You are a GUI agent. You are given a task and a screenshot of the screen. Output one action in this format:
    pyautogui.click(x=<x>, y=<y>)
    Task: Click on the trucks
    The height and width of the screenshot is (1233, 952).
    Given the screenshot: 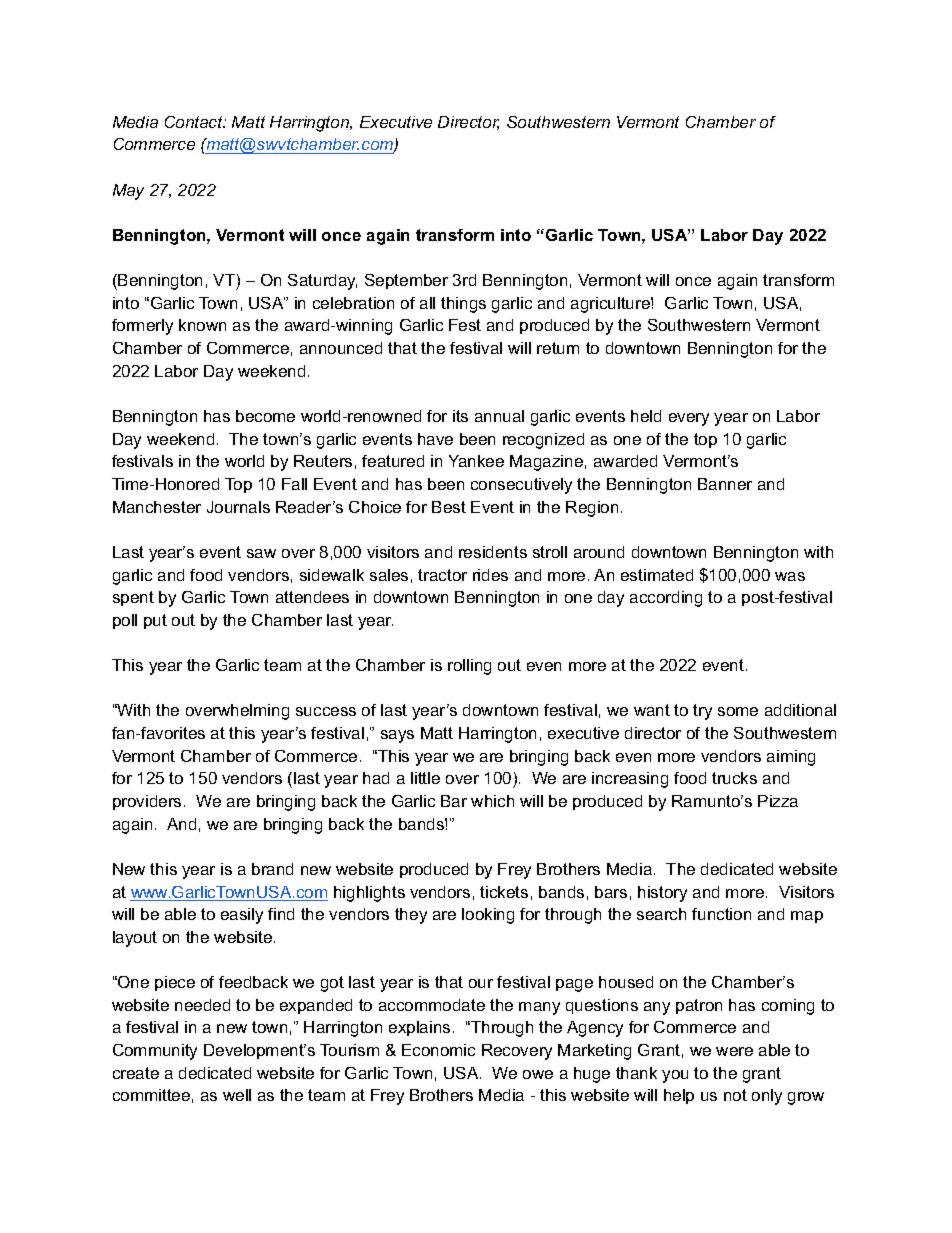 What is the action you would take?
    pyautogui.click(x=734, y=778)
